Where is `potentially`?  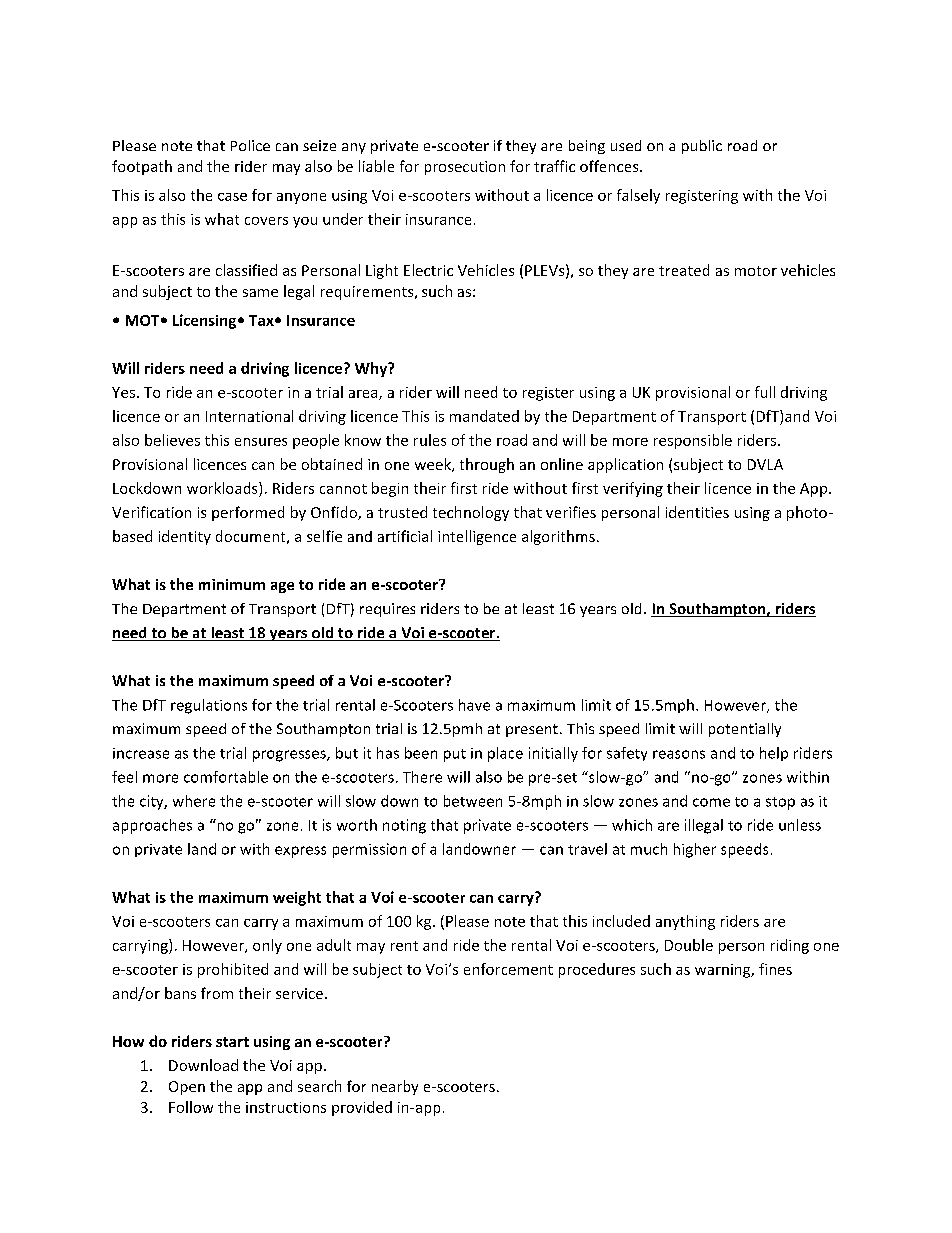 potentially is located at coordinates (745, 730).
